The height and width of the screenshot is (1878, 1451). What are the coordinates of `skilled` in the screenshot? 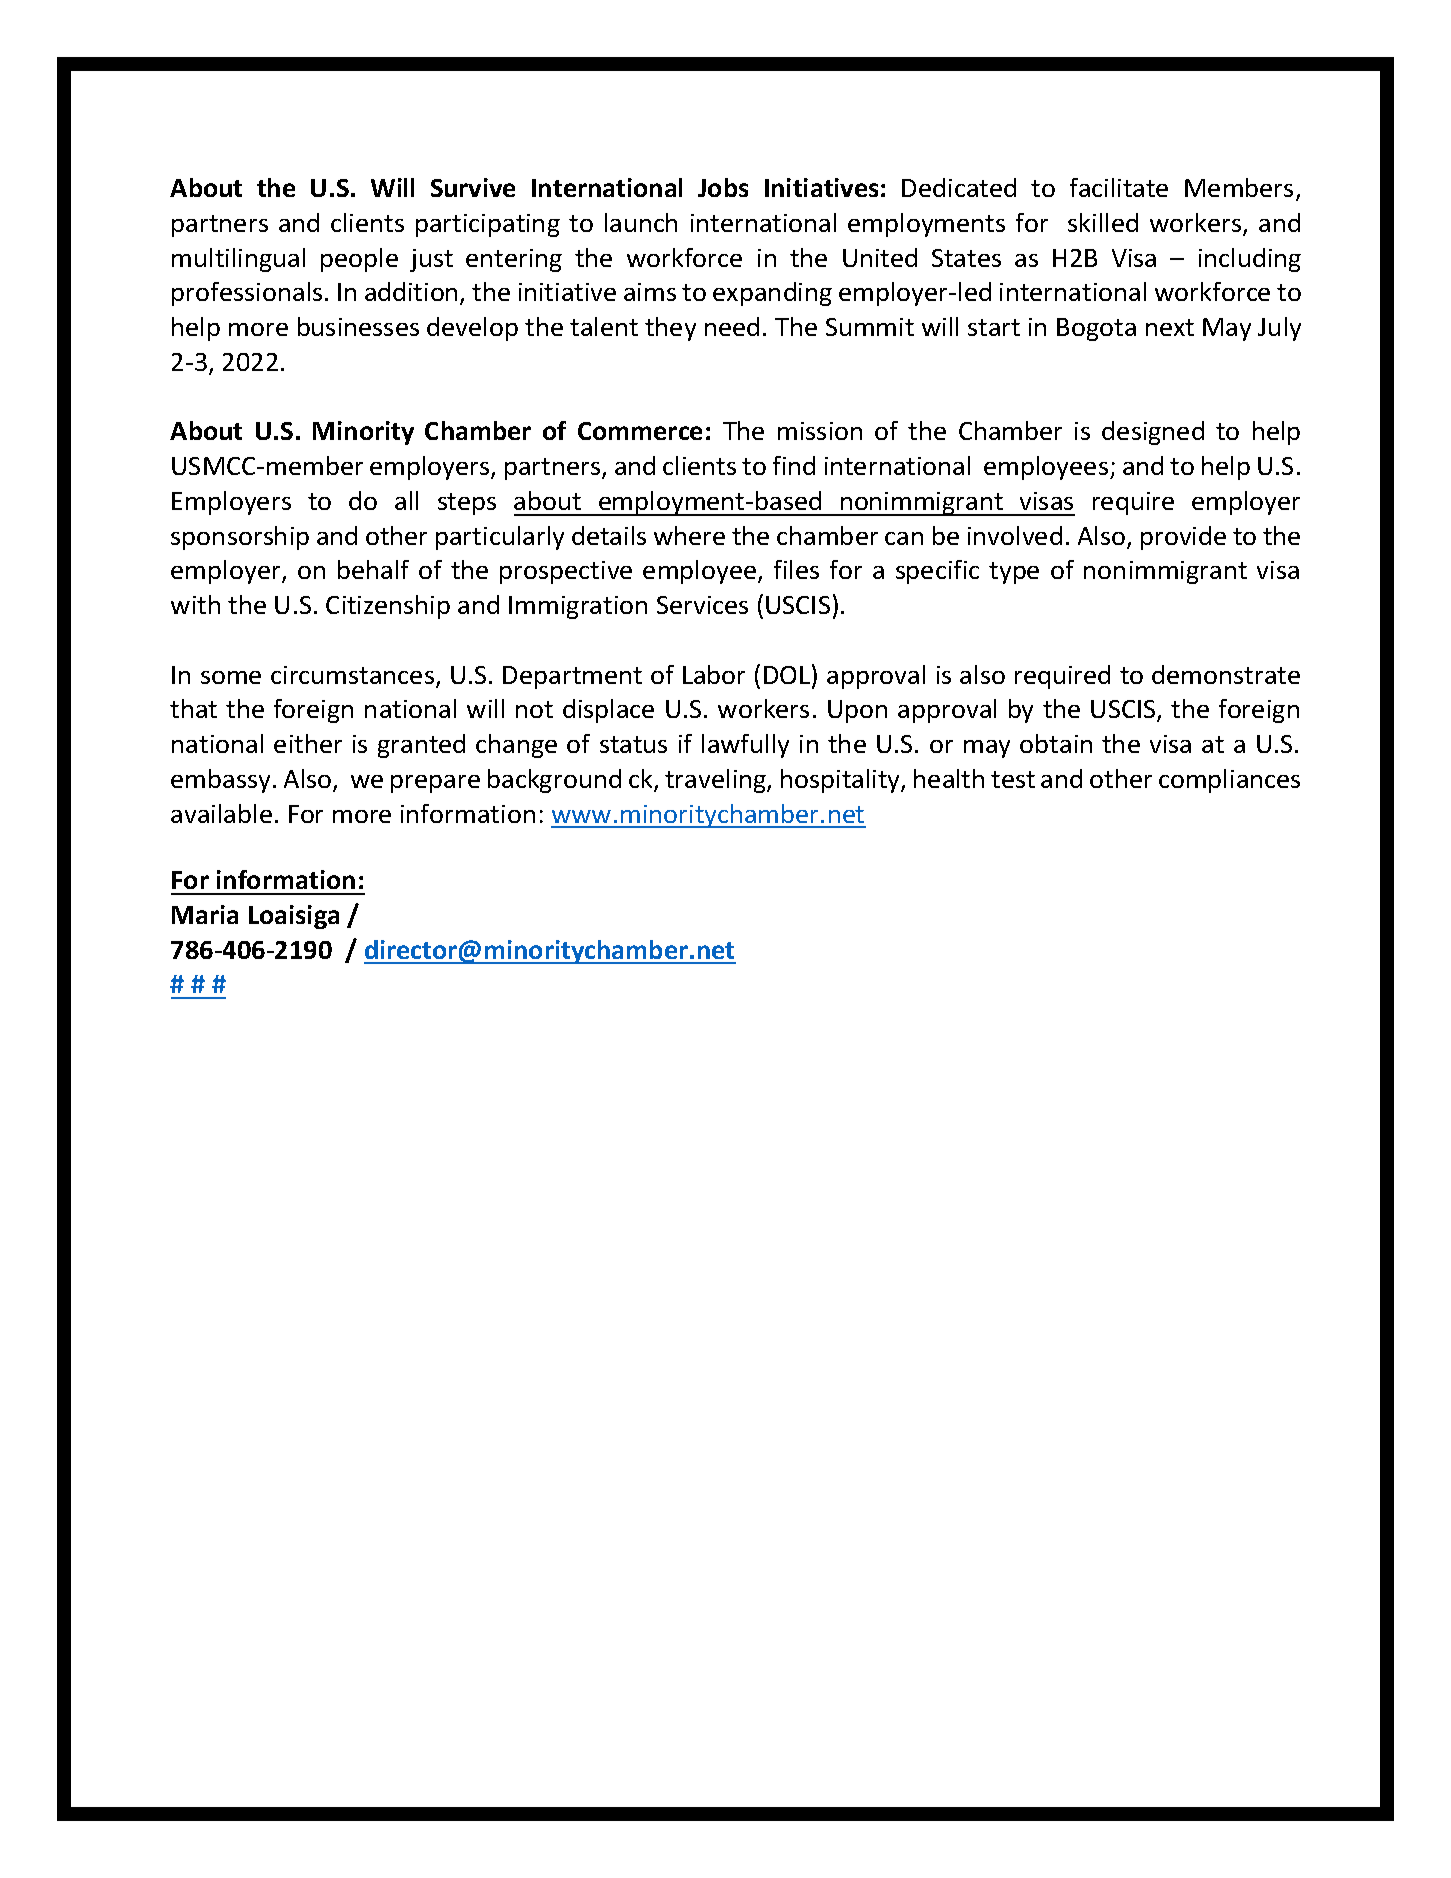 It's located at (1103, 222).
